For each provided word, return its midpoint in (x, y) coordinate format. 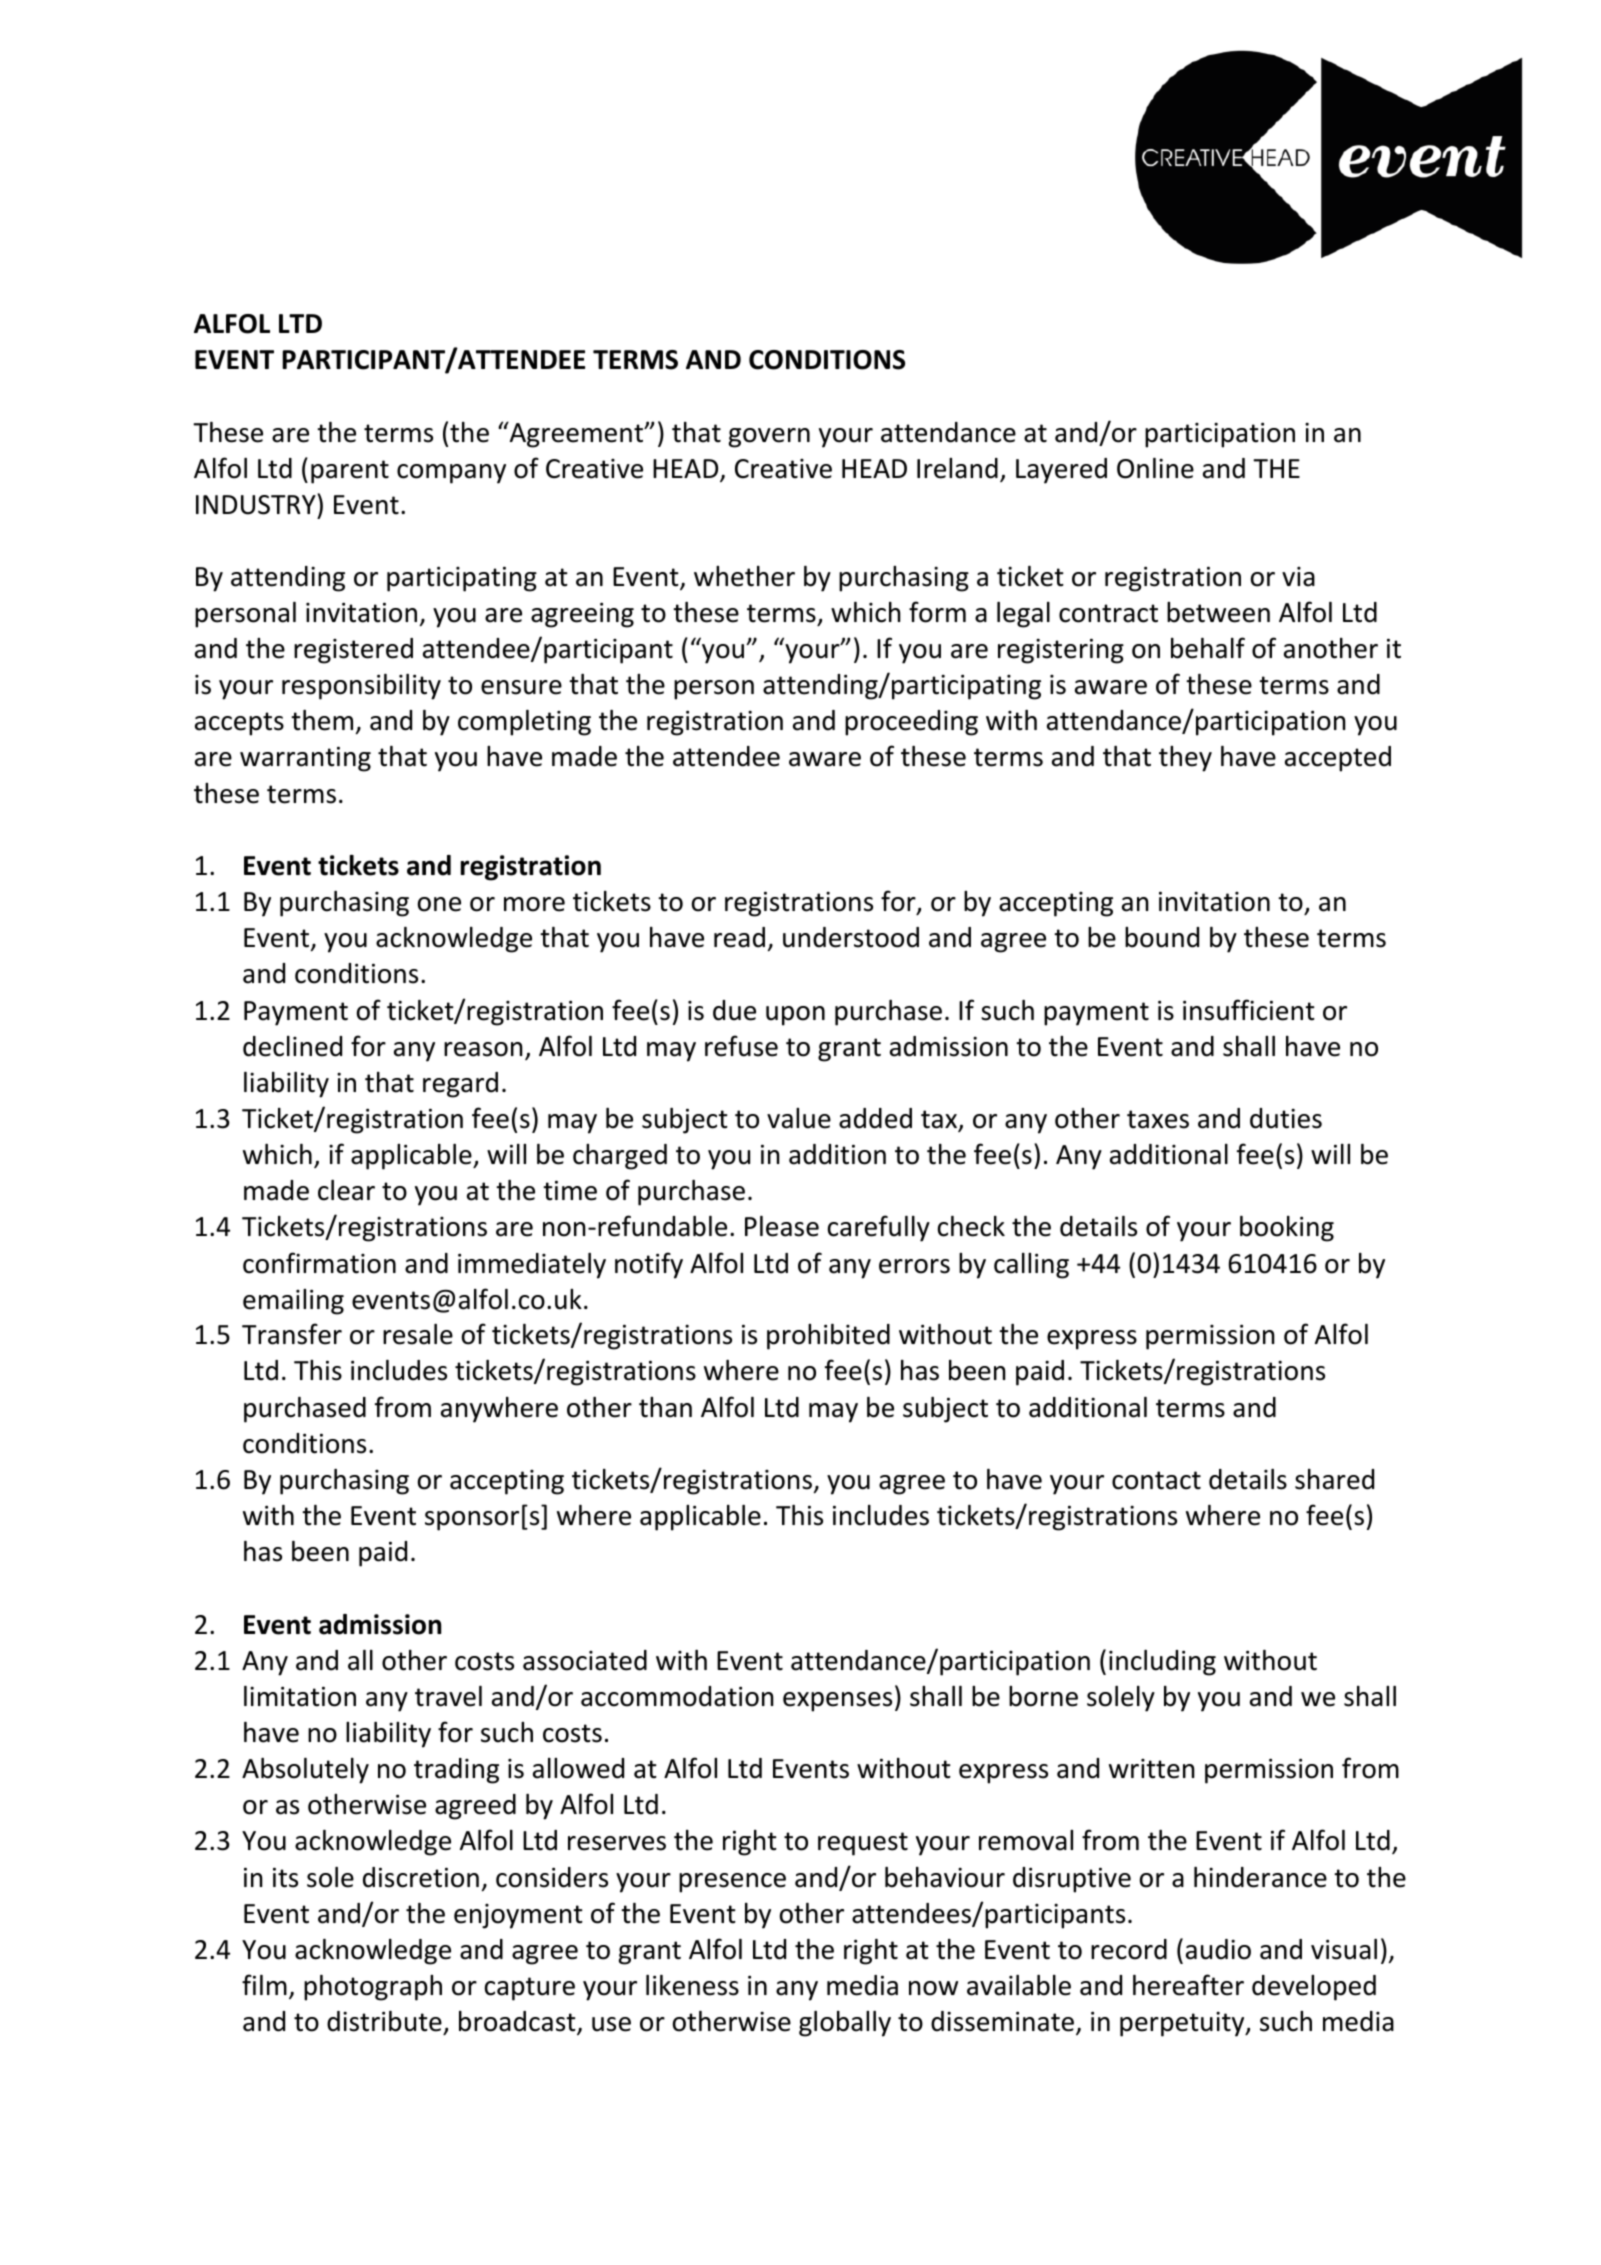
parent (350, 472)
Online (1155, 468)
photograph (373, 1988)
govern (769, 438)
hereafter (1188, 1985)
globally (845, 2024)
